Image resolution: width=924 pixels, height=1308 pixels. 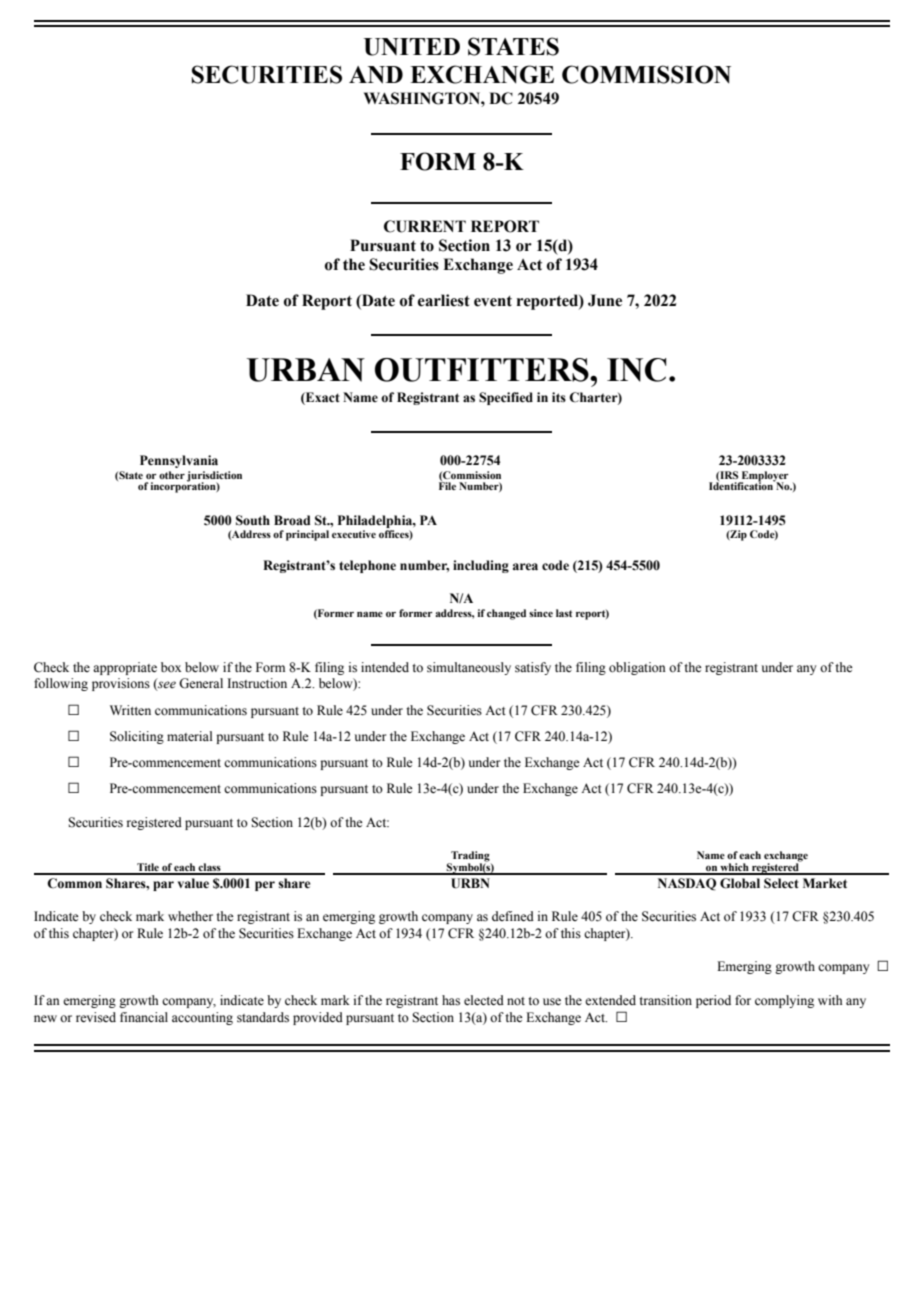 What do you see at coordinates (451, 1000) in the screenshot?
I see `has` at bounding box center [451, 1000].
